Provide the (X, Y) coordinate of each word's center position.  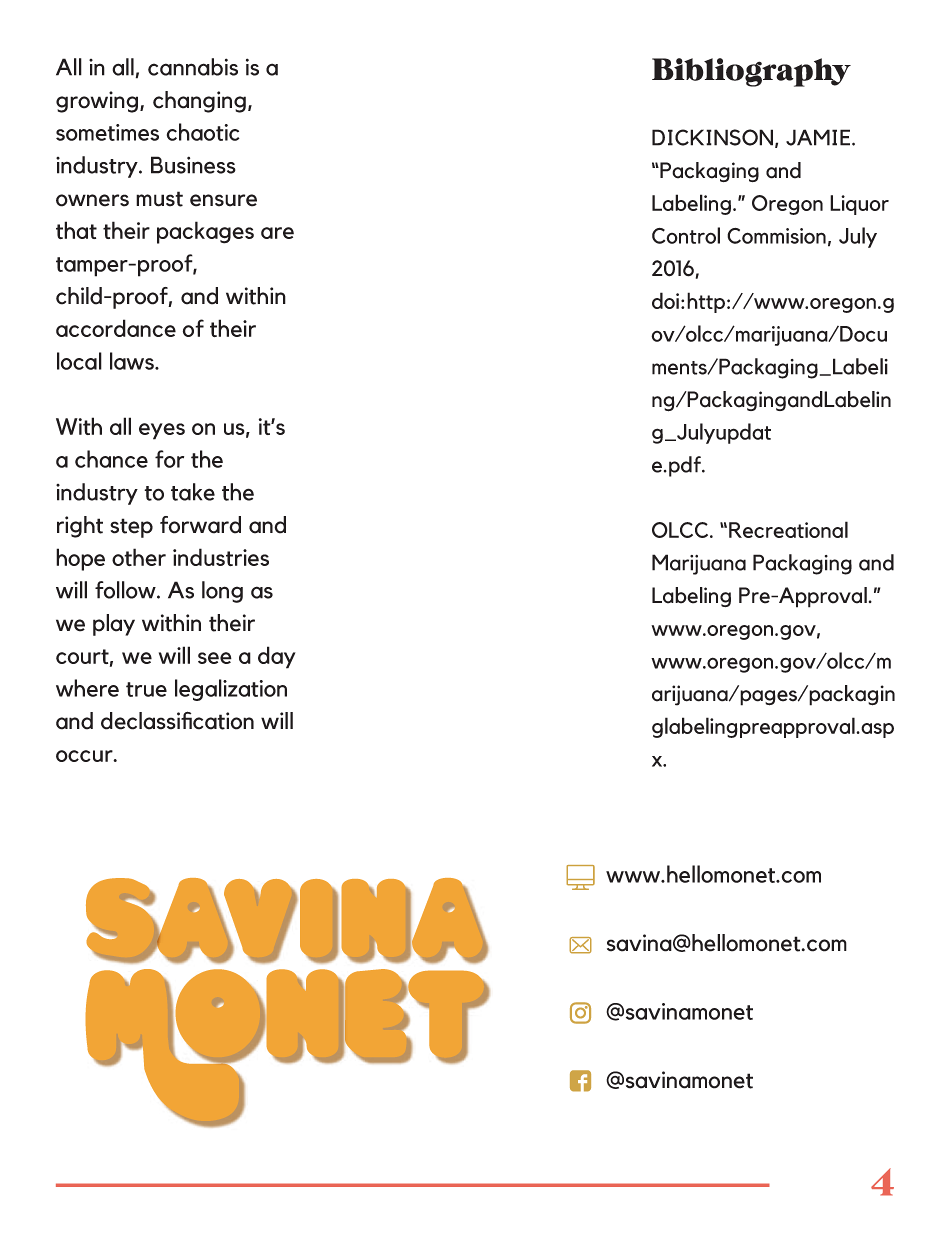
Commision (776, 236)
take (193, 492)
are (277, 233)
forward (200, 525)
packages (205, 232)
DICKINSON (712, 137)
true (146, 689)
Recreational (788, 529)
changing (199, 102)
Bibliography (751, 72)
